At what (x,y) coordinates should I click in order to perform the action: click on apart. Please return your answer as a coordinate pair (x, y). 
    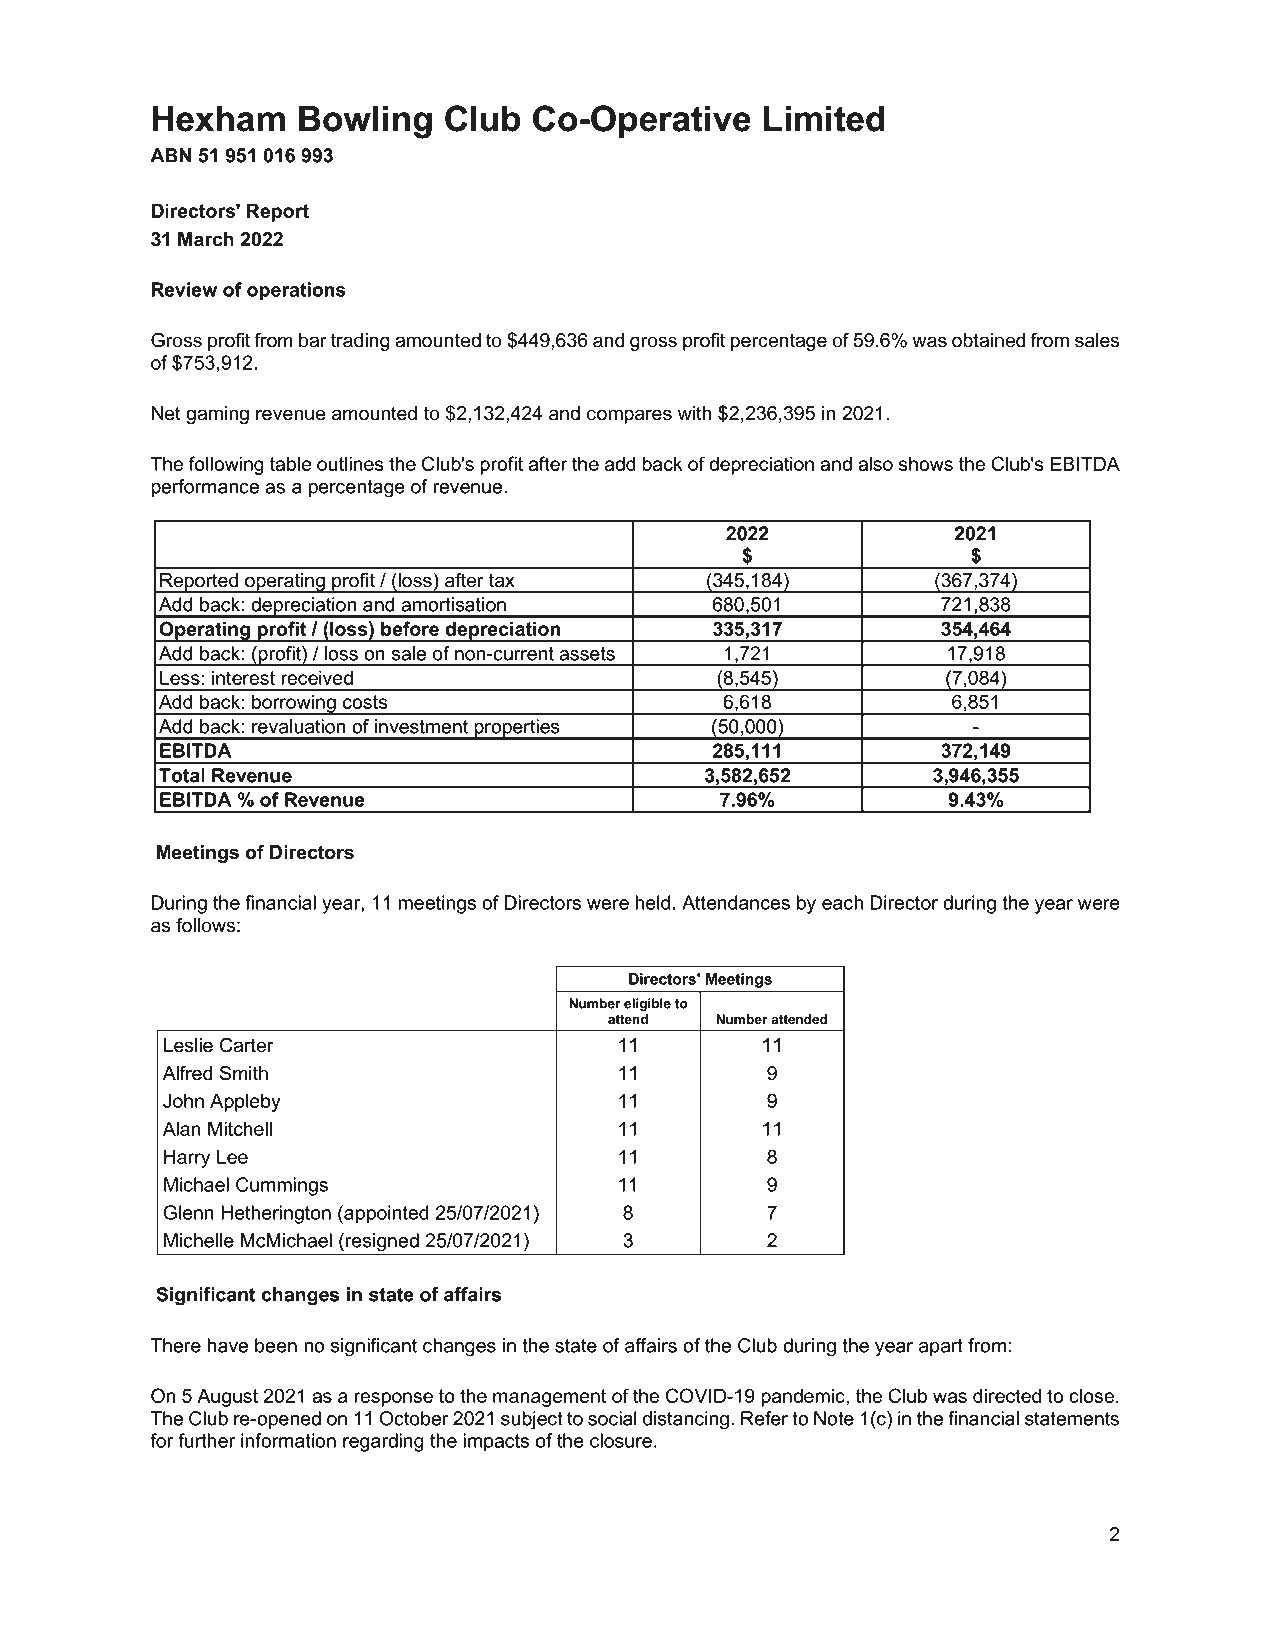
    Looking at the image, I should click on (941, 1347).
